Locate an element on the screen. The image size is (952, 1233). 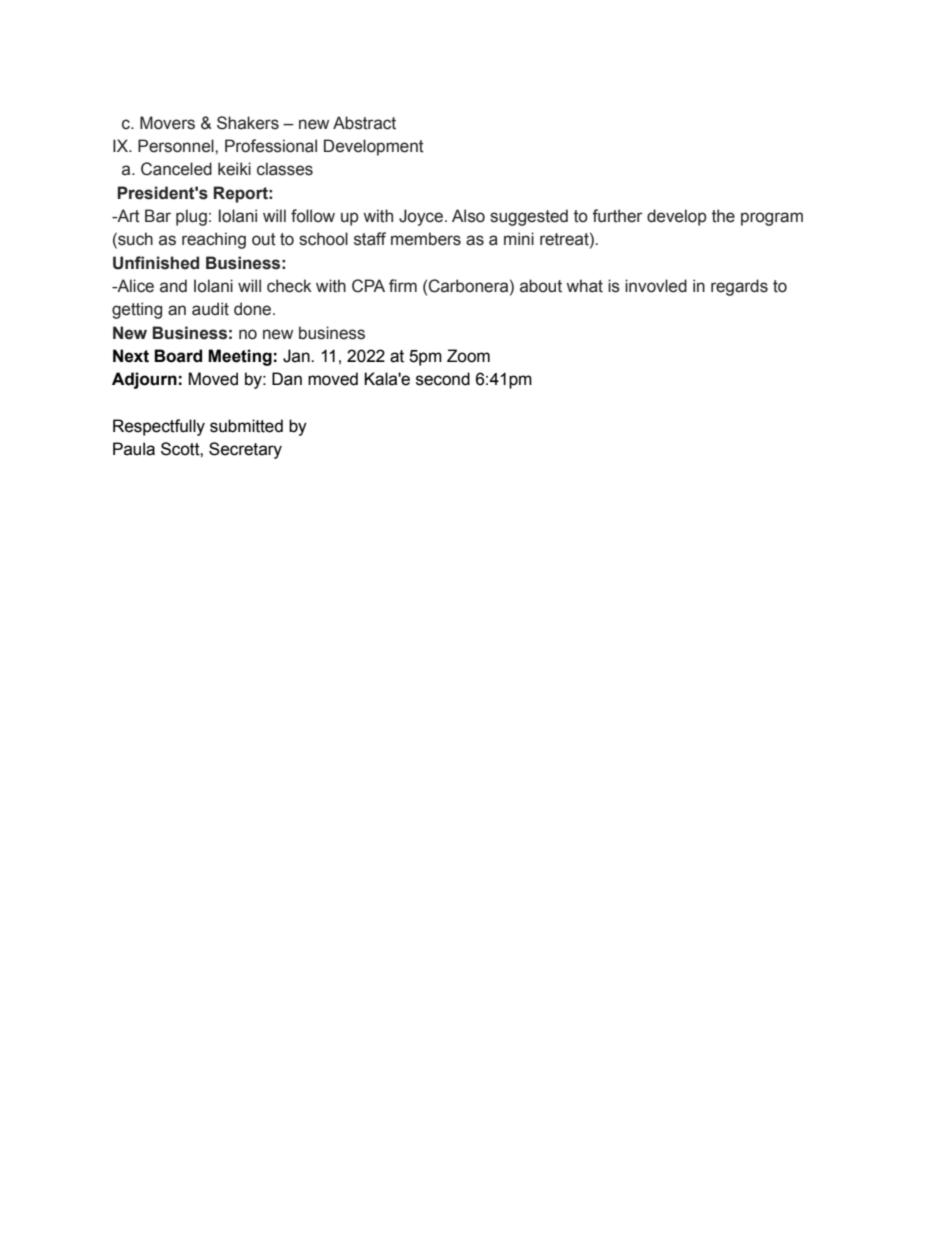
regards is located at coordinates (739, 287).
